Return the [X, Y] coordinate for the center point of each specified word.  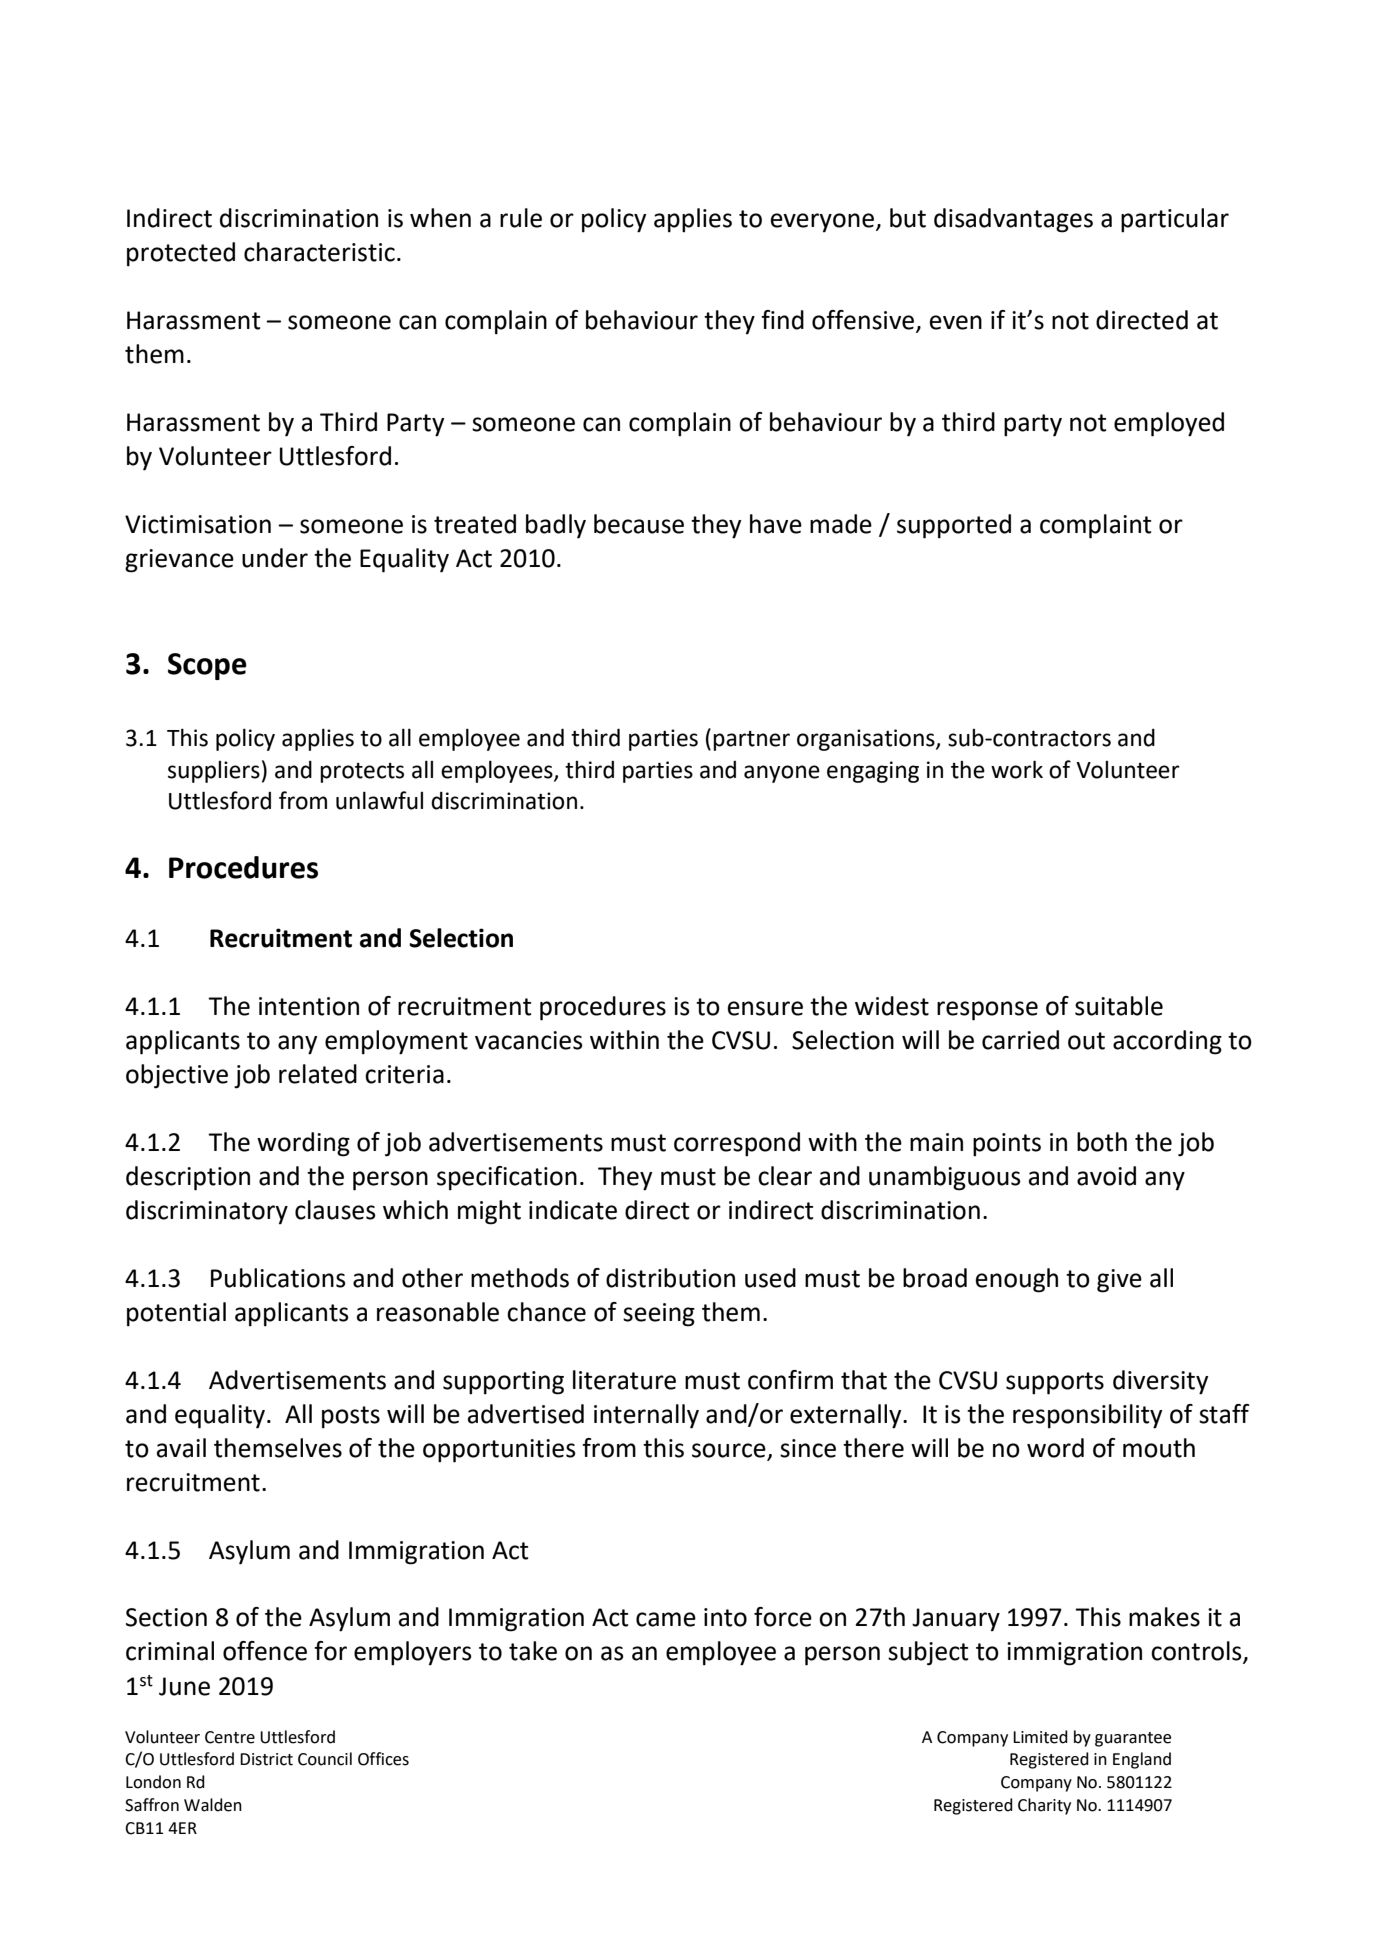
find [782, 320]
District [266, 1759]
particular [1175, 220]
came [666, 1619]
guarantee [1133, 1739]
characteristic [319, 252]
